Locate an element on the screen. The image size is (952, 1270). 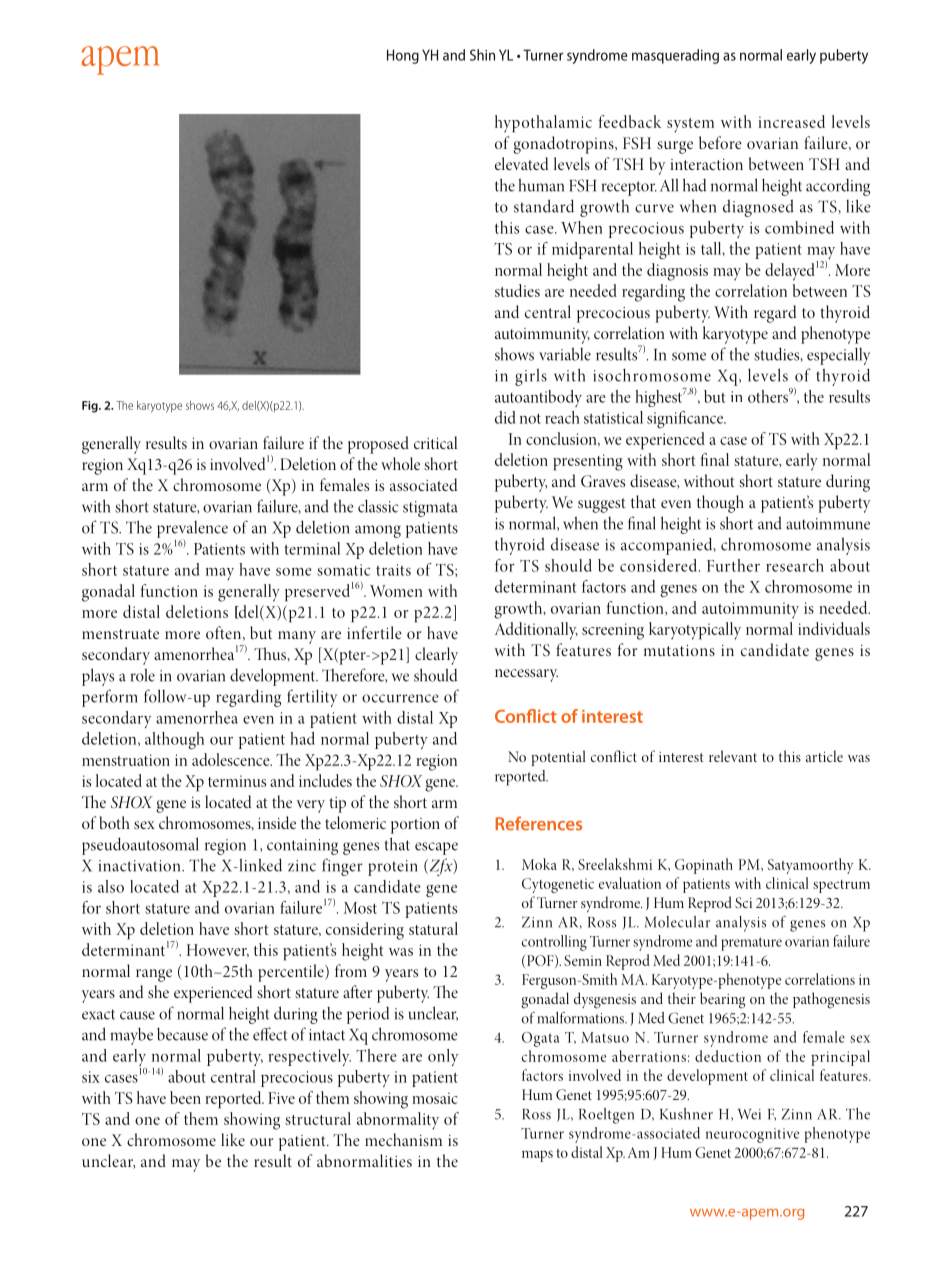
autoimmune is located at coordinates (828, 524).
